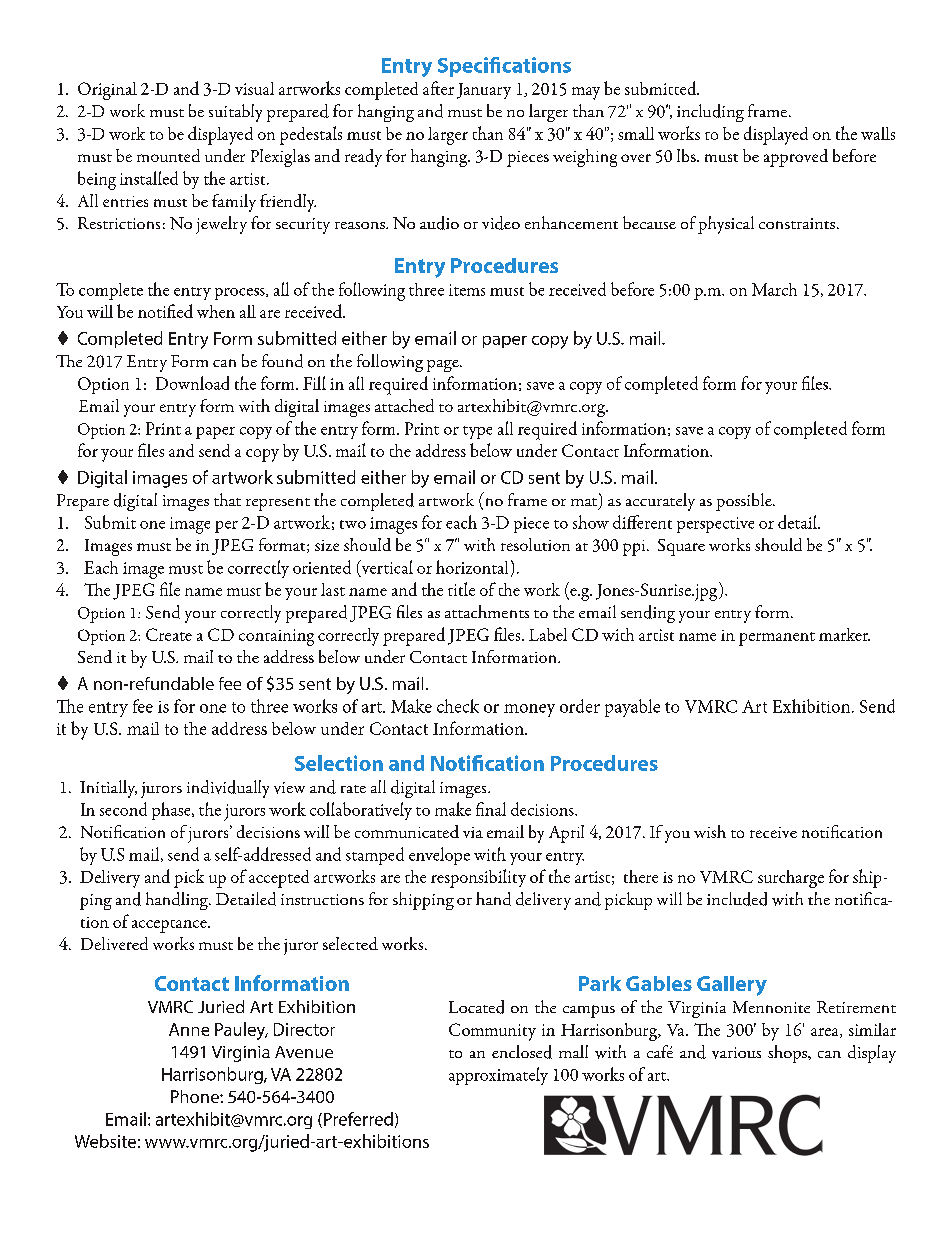  Describe the element at coordinates (498, 1076) in the document. I see `approximately` at that location.
